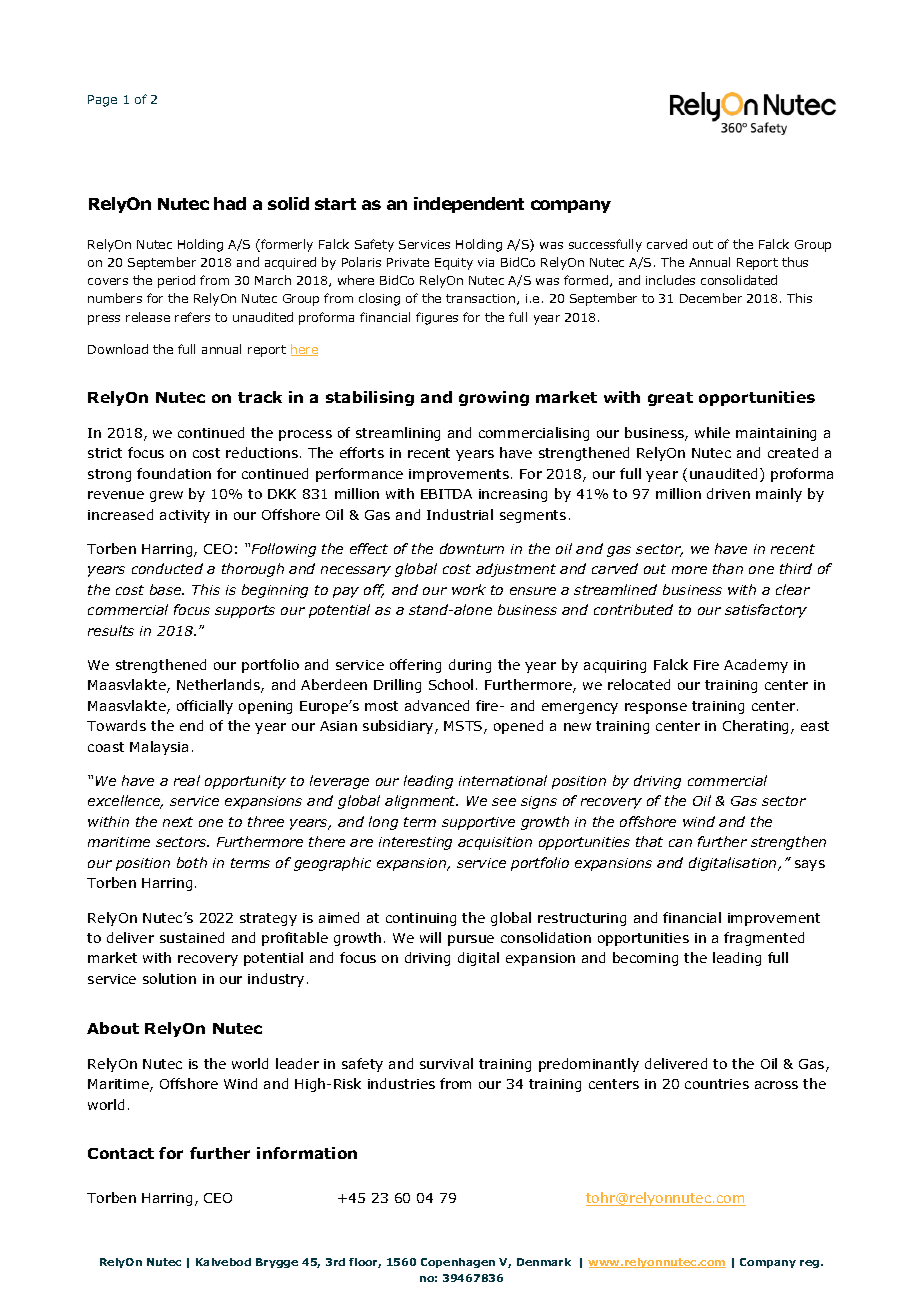 The width and height of the screenshot is (924, 1309). Describe the element at coordinates (469, 205) in the screenshot. I see `independent` at that location.
